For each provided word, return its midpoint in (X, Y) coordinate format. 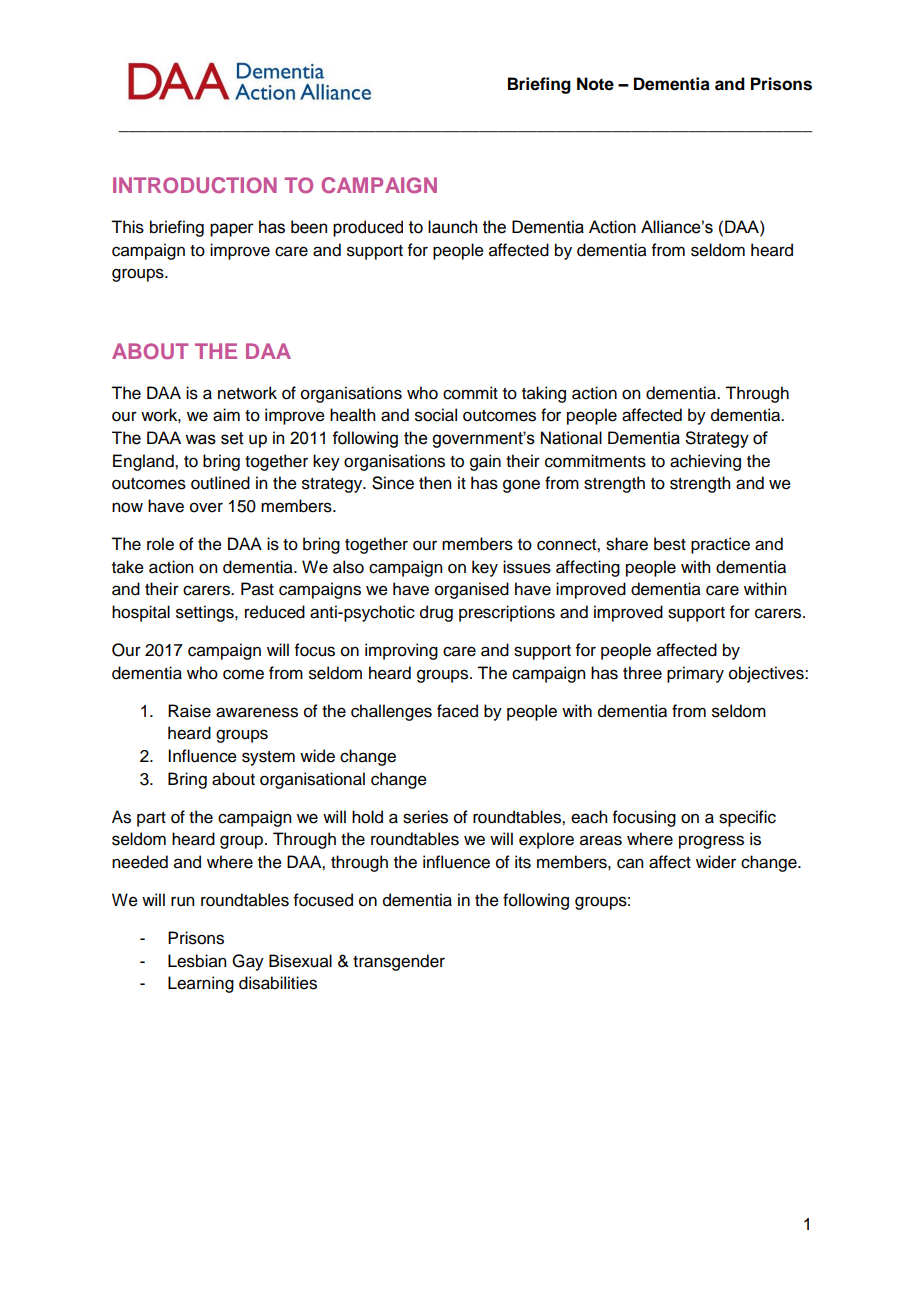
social (436, 415)
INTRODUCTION (195, 185)
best (670, 544)
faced (457, 711)
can (630, 863)
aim (226, 415)
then (435, 483)
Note (595, 84)
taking (544, 394)
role (160, 544)
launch (452, 227)
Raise (189, 711)
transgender (399, 962)
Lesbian (197, 961)
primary (695, 674)
